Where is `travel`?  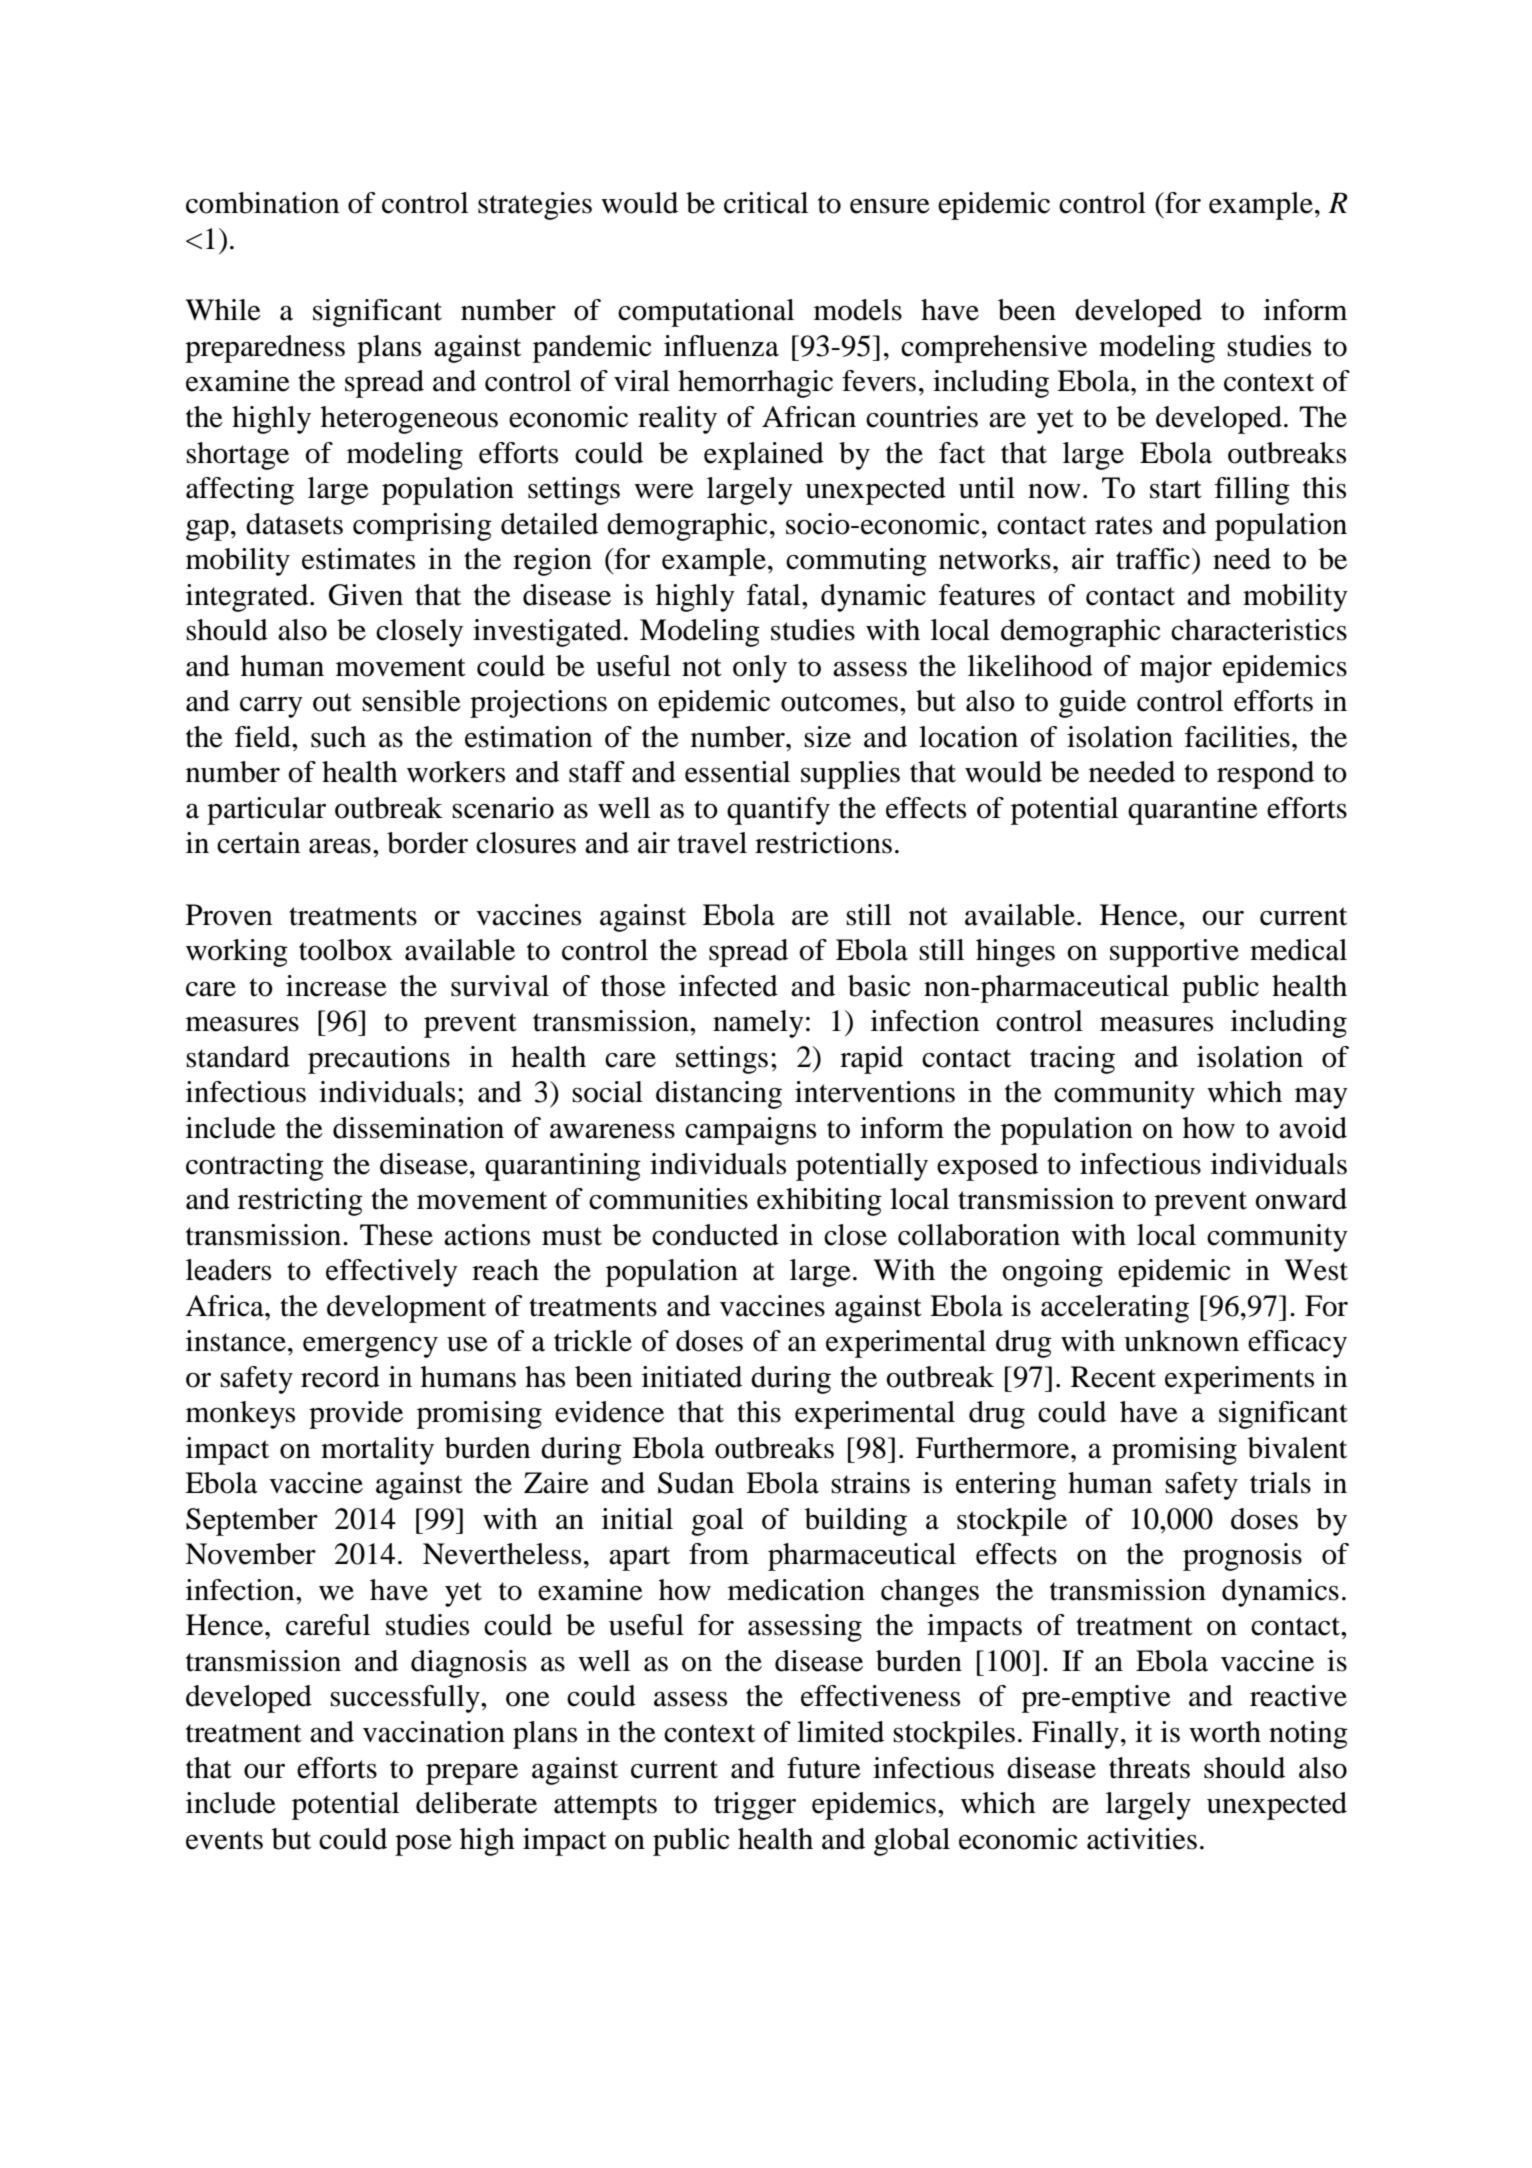 travel is located at coordinates (712, 843).
